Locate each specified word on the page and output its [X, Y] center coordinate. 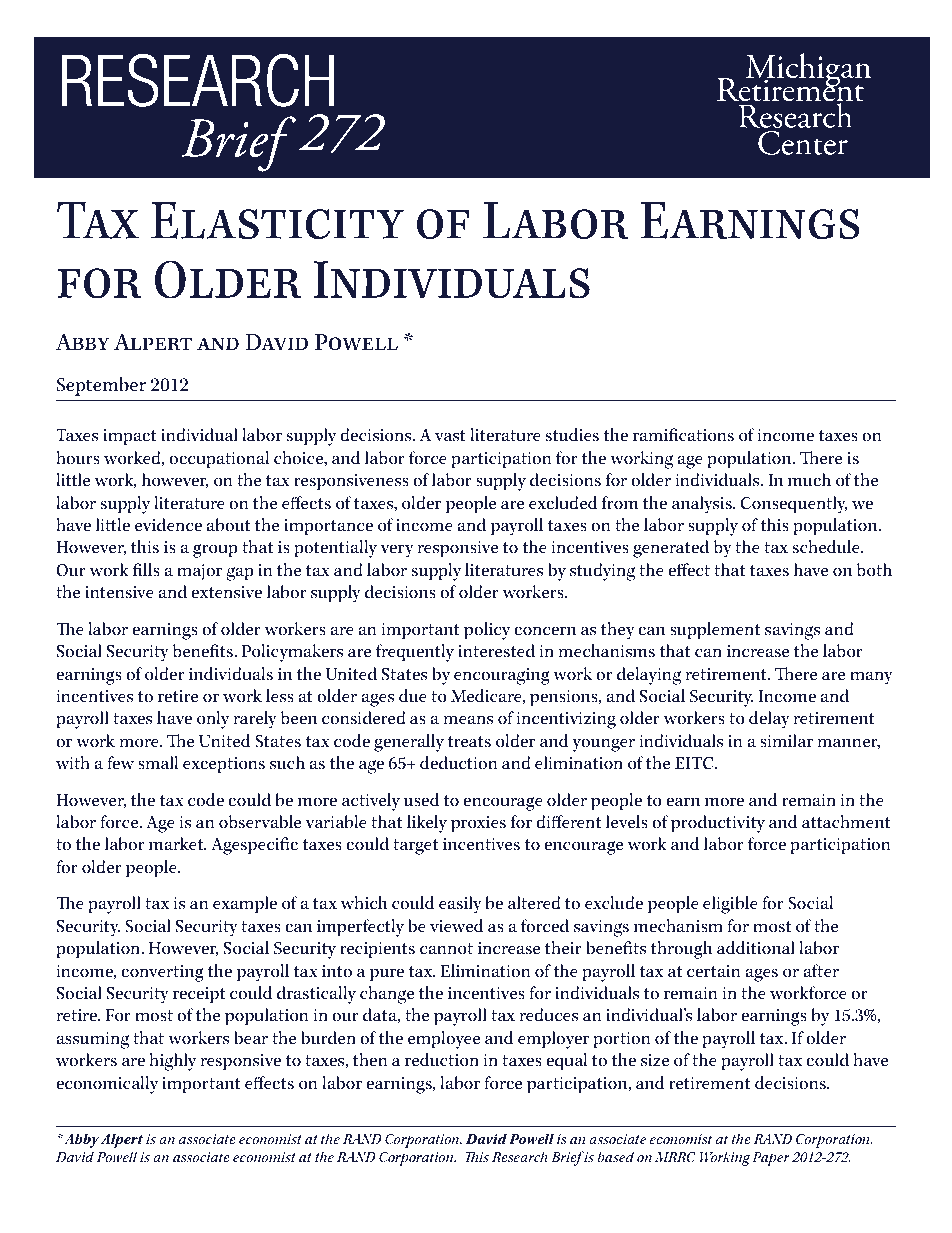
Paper [771, 1159]
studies [572, 435]
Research [520, 1156]
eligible [730, 905]
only [213, 720]
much [809, 480]
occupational [219, 460]
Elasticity [277, 220]
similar [786, 741]
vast [450, 436]
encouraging [502, 676]
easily [460, 905]
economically [107, 1085]
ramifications [683, 435]
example [245, 905]
